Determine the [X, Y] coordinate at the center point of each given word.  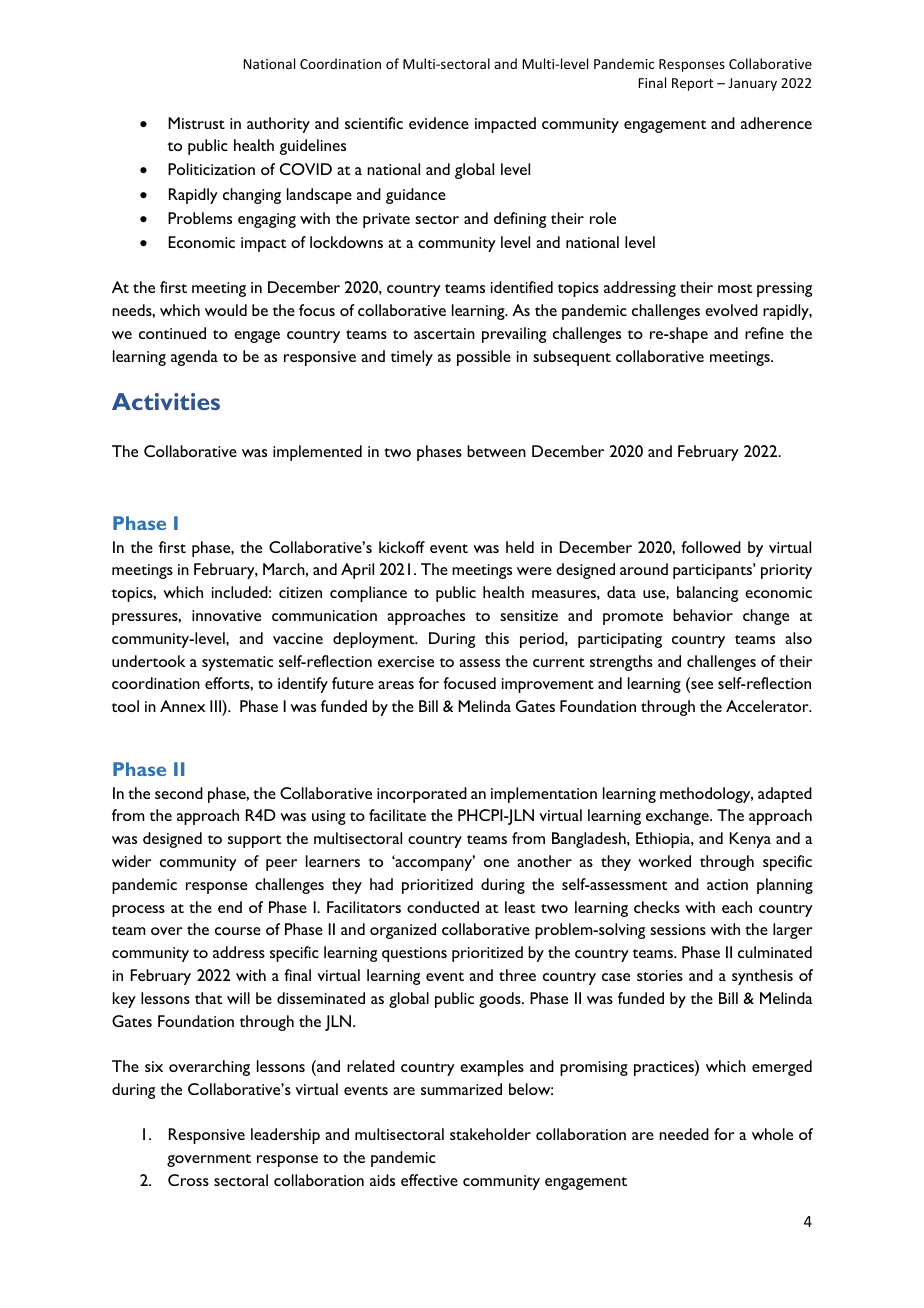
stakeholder [490, 1134]
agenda [194, 358]
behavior [703, 615]
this [497, 638]
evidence [439, 123]
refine [764, 333]
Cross [188, 1180]
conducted [443, 907]
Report [692, 84]
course [238, 931]
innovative [226, 615]
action [727, 884]
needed [684, 1134]
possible [484, 358]
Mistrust [196, 123]
